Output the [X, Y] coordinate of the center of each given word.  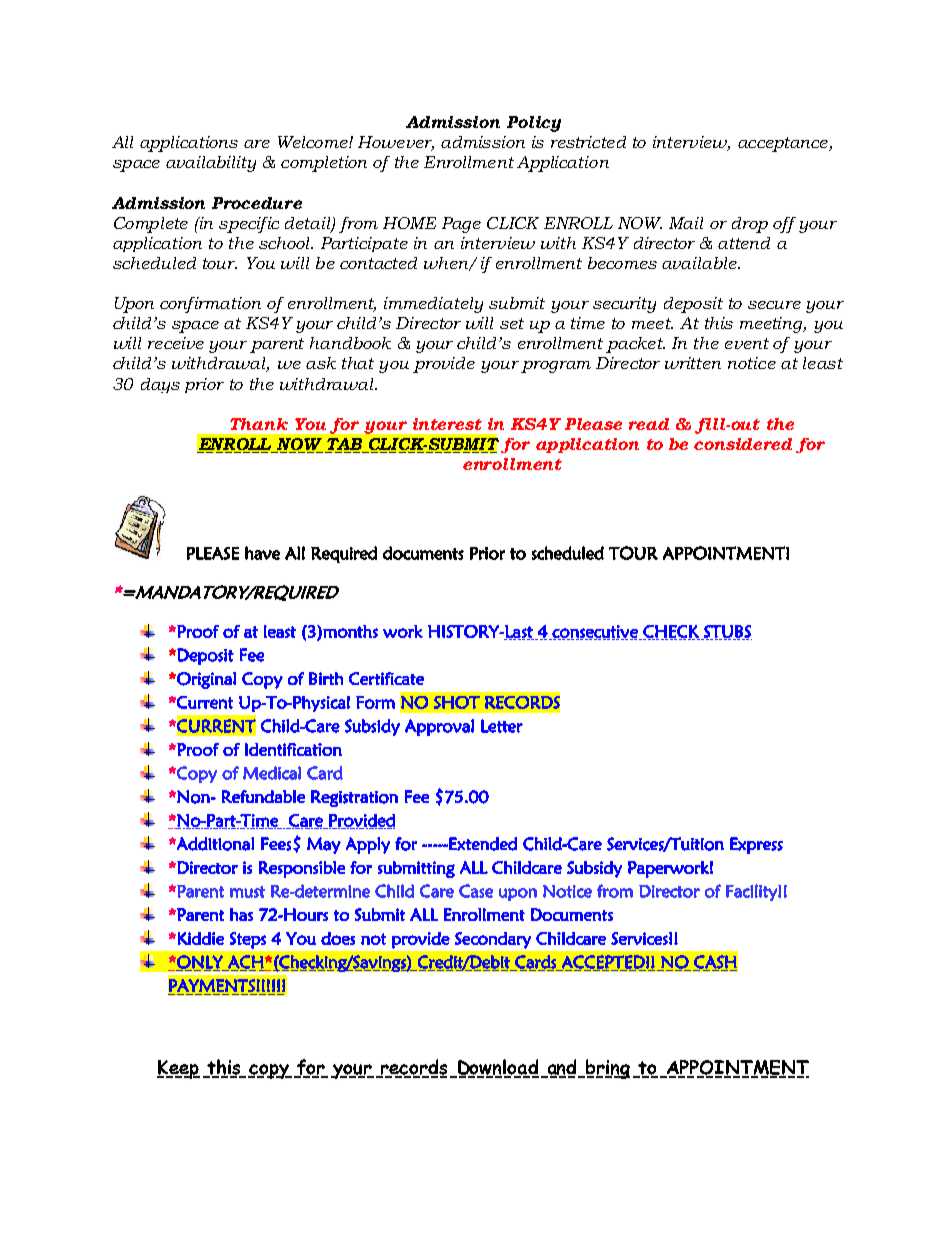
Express [756, 845]
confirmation [210, 305]
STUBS [727, 632]
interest [447, 424]
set [512, 323]
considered [743, 444]
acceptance [784, 144]
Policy [534, 124]
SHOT [457, 702]
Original [205, 680]
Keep [178, 1069]
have [262, 553]
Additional [214, 844]
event [747, 343]
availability [211, 164]
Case [476, 891]
